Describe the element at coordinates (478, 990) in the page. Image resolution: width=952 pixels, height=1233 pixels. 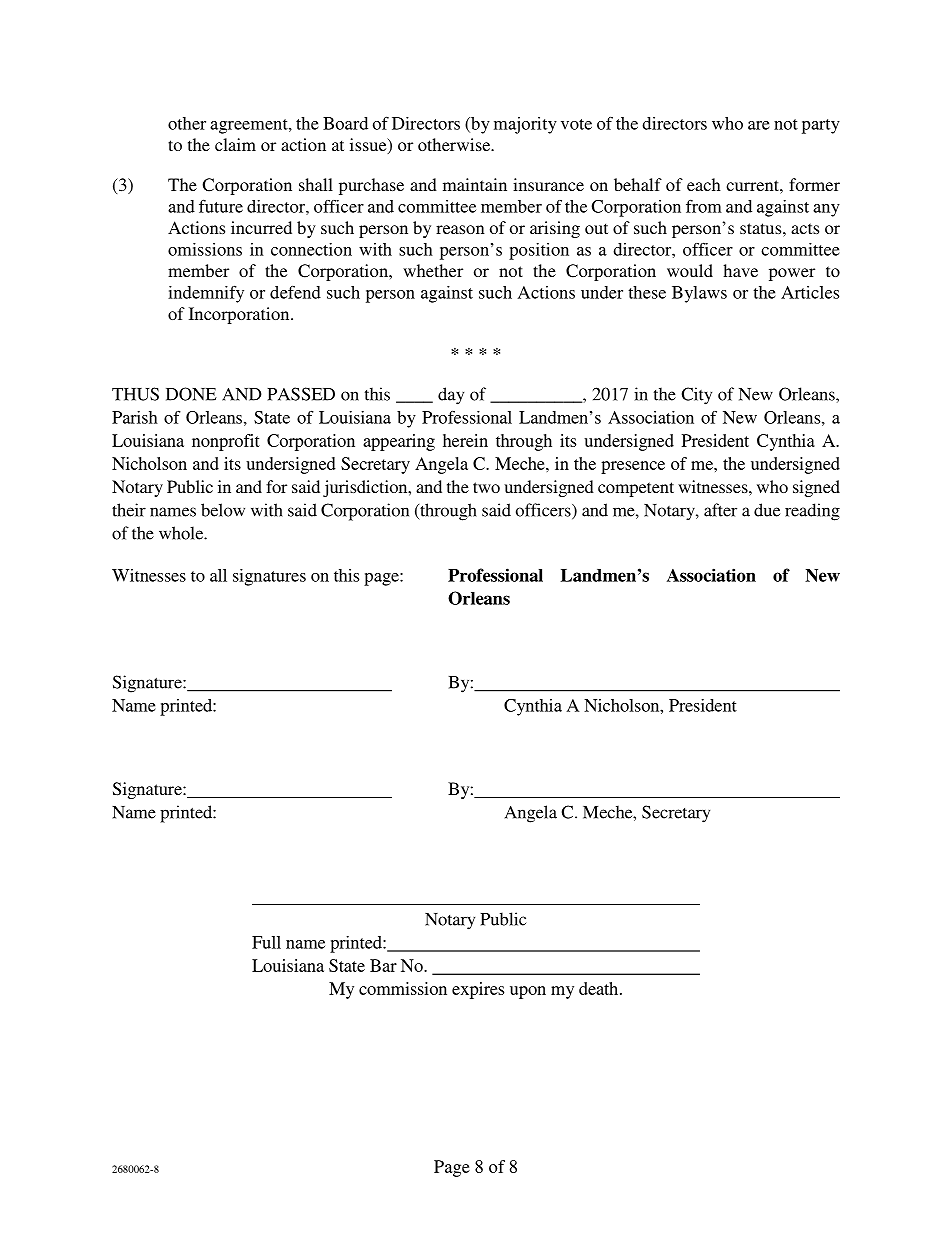
I see `expires` at that location.
